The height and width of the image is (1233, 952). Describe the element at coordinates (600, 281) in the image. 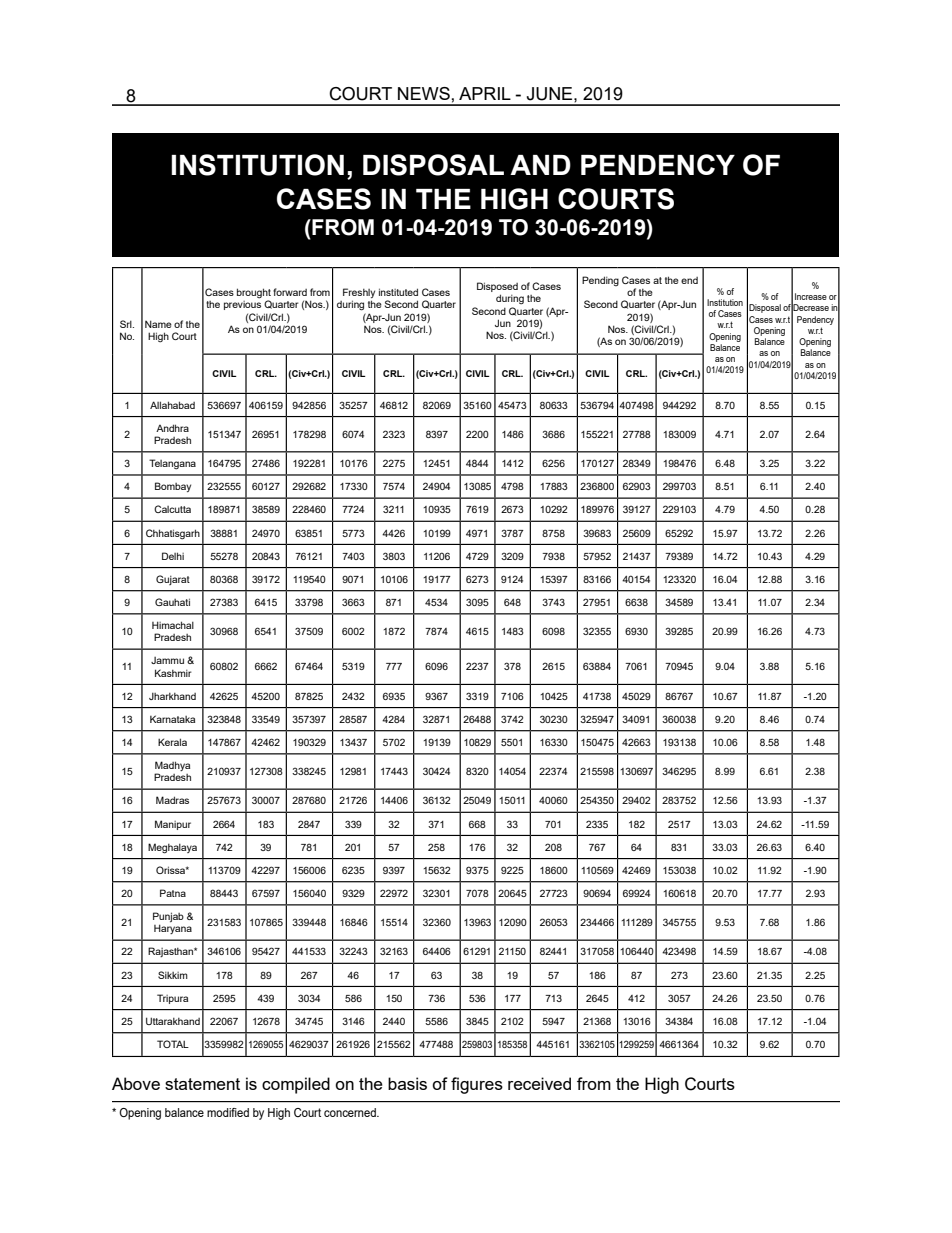

I see `Pending` at that location.
